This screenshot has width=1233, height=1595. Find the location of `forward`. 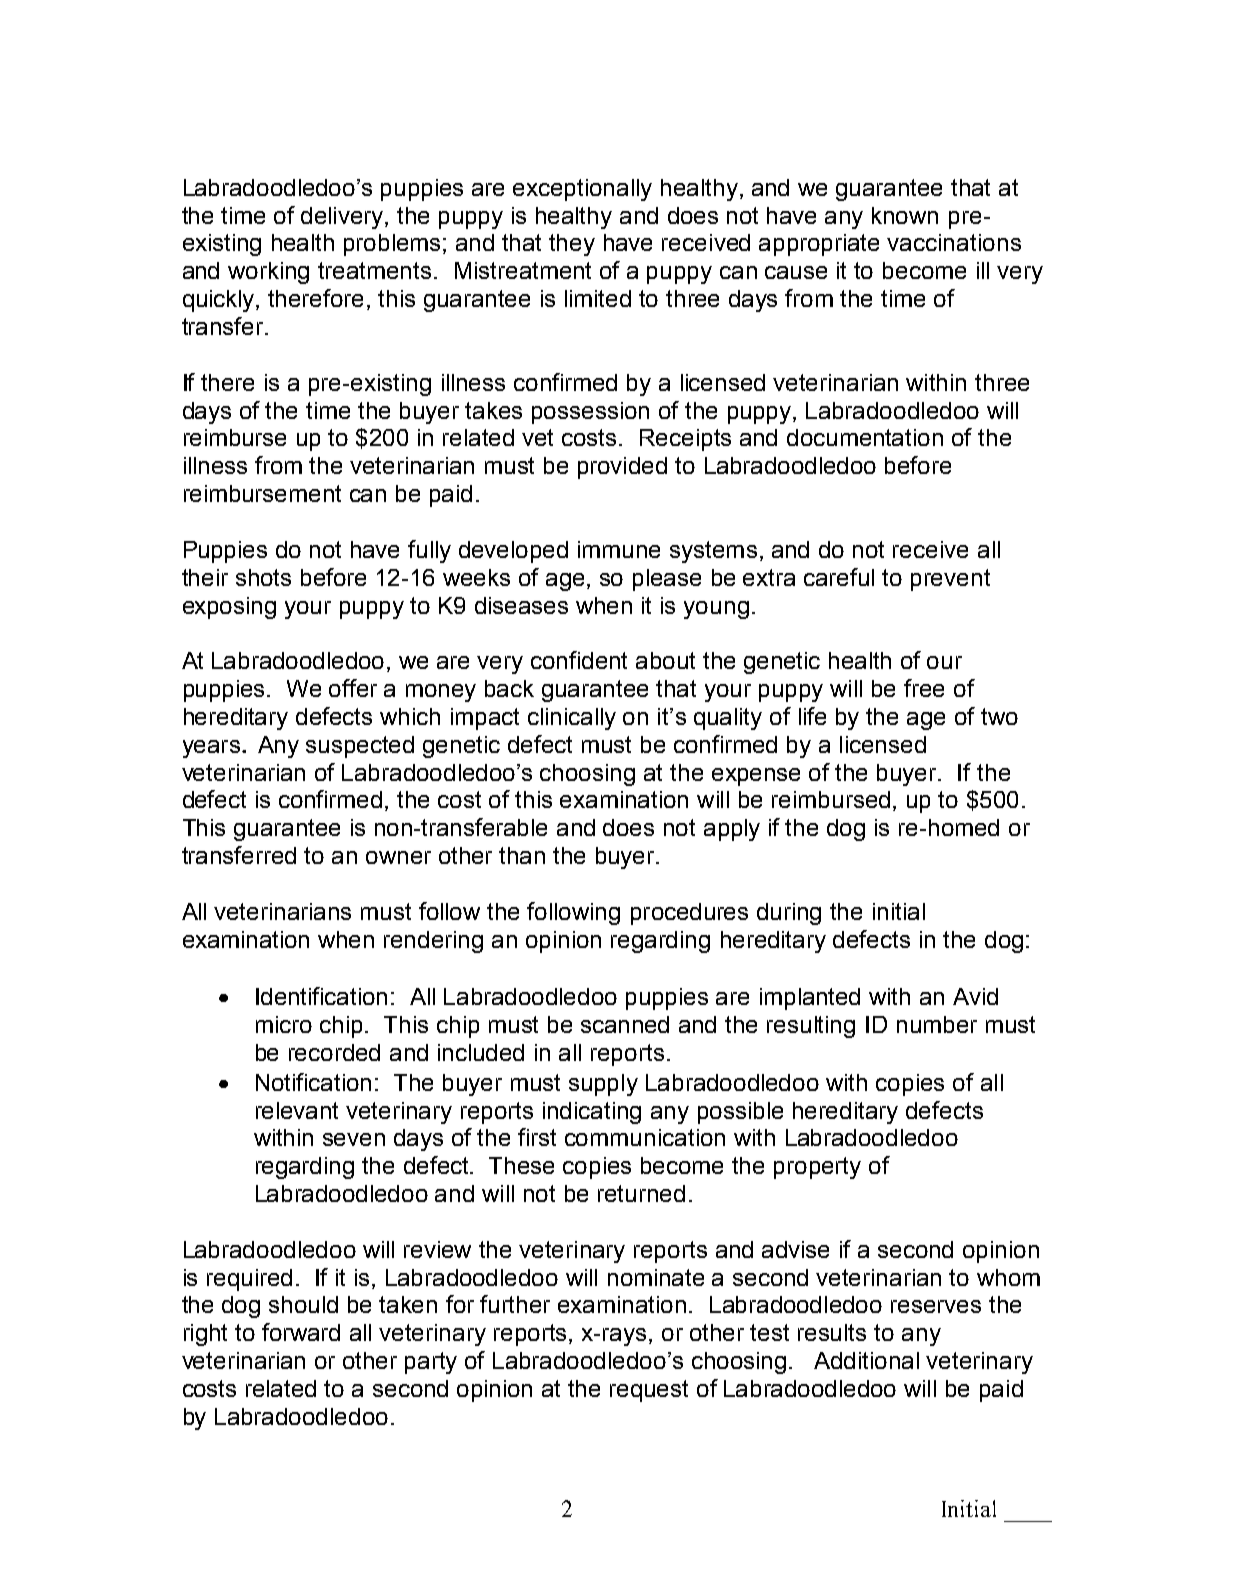

forward is located at coordinates (301, 1332).
